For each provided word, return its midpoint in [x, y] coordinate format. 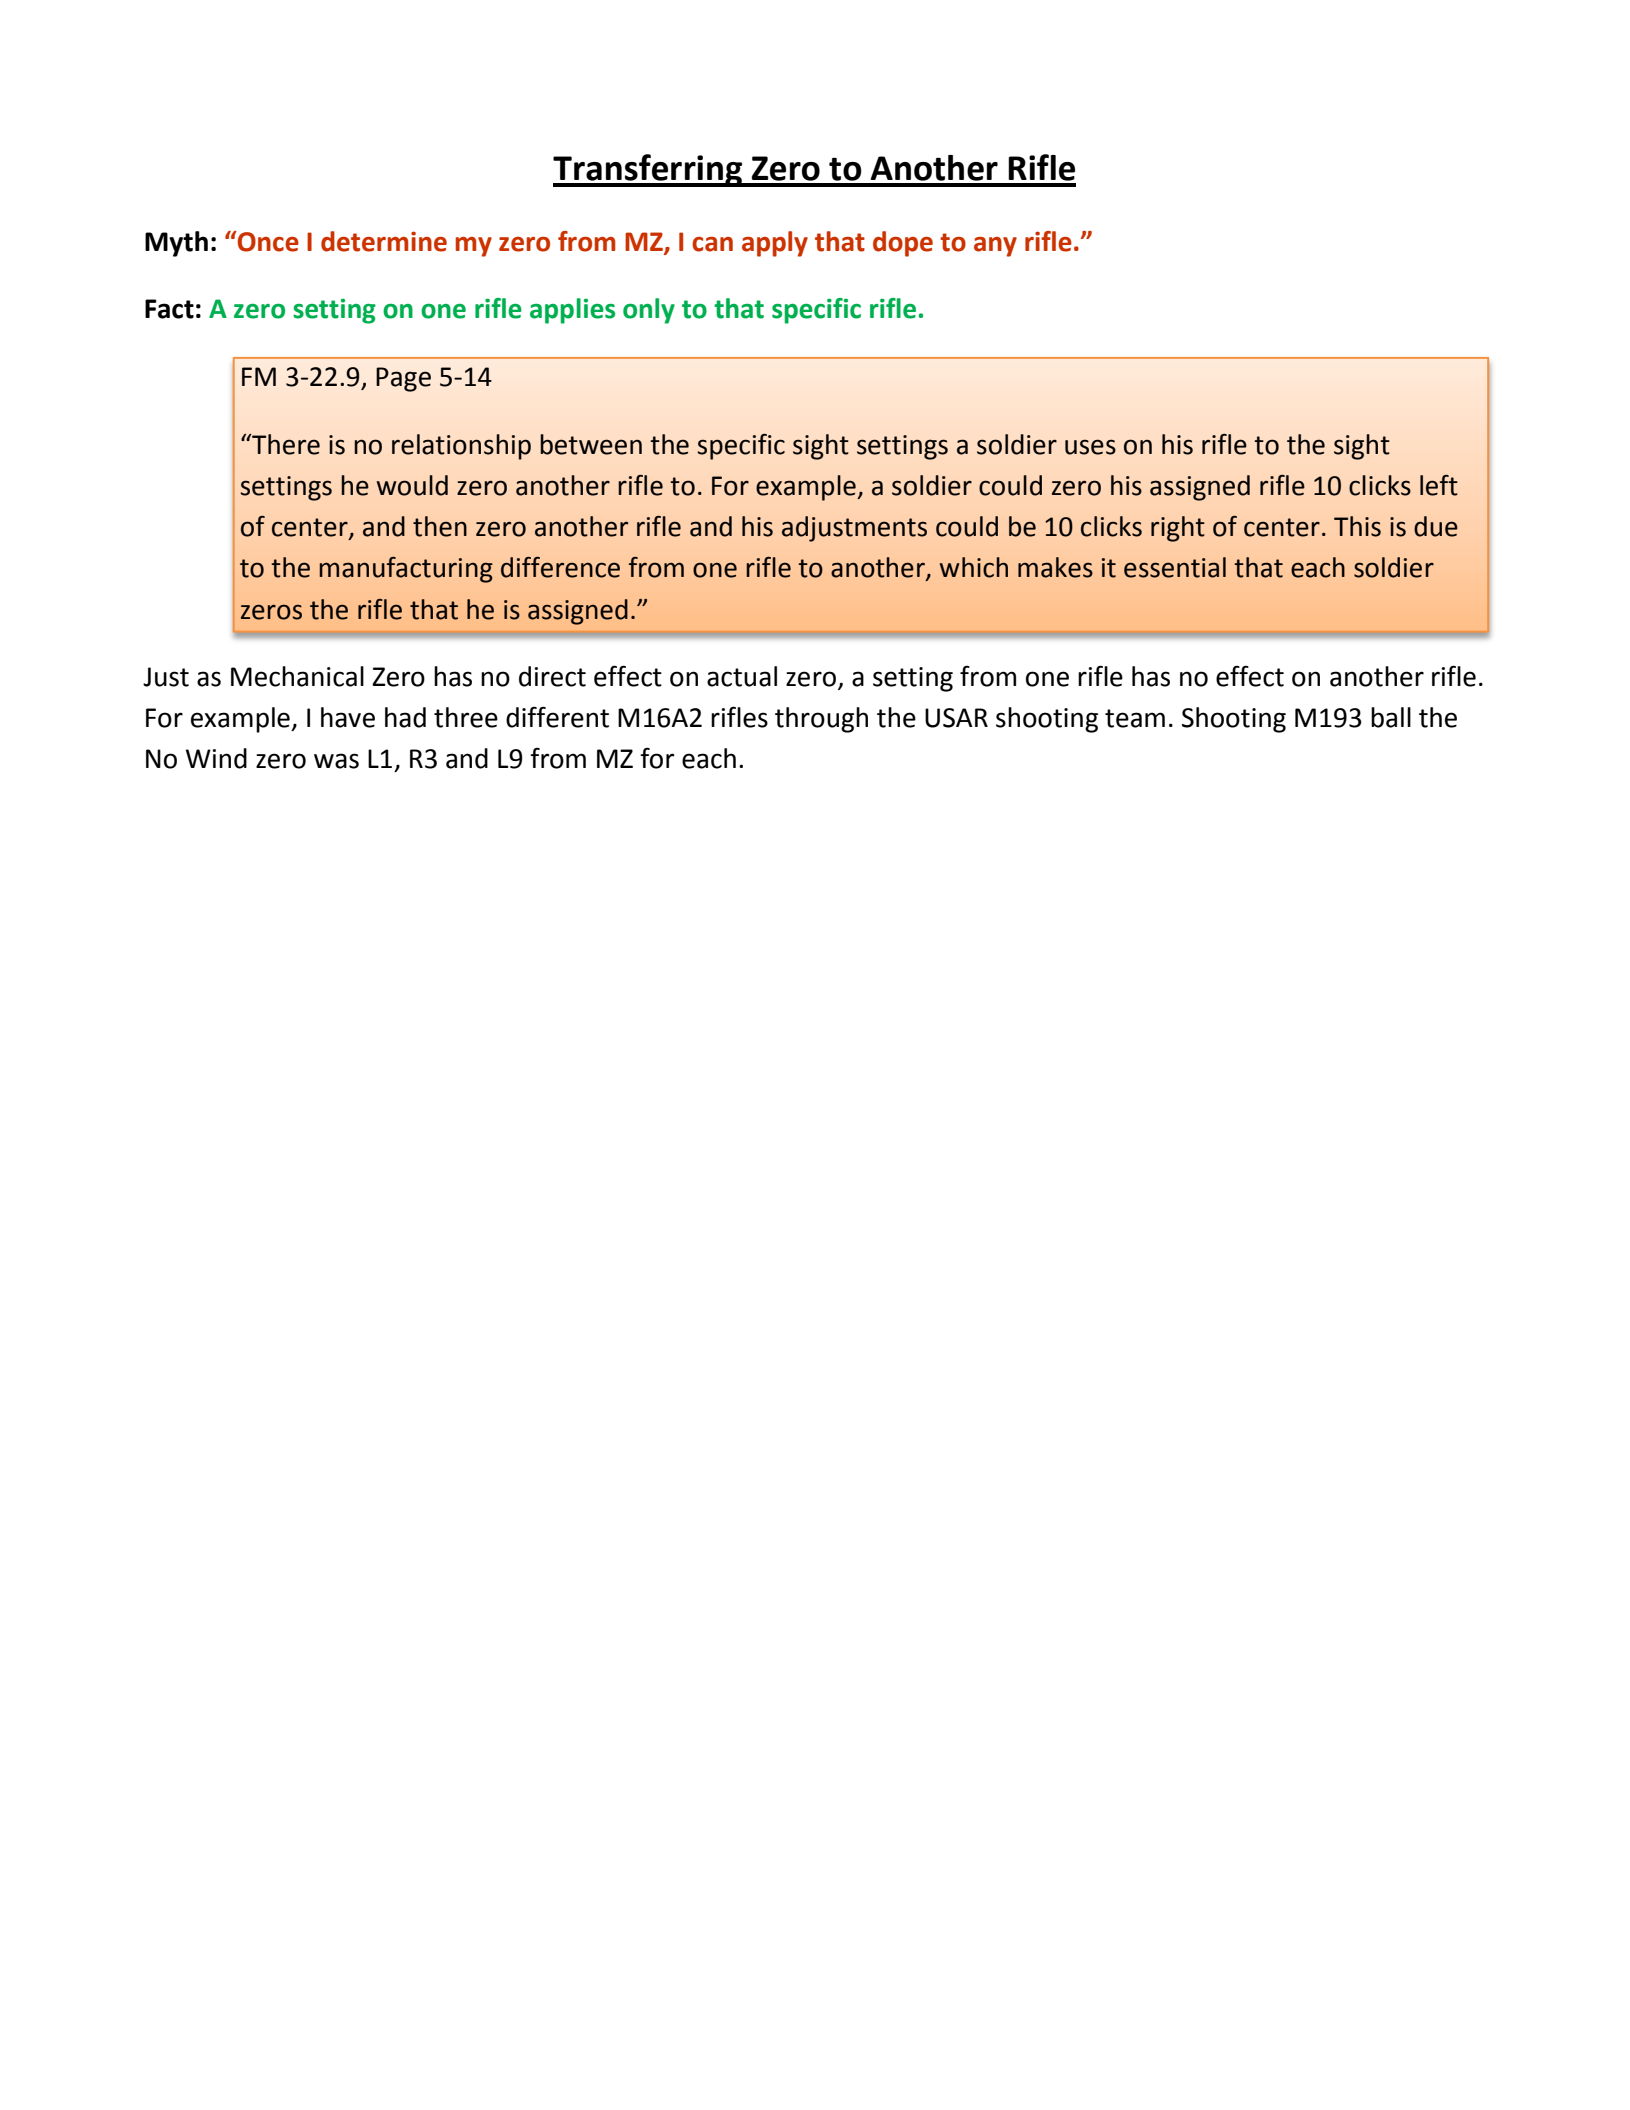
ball [1391, 717]
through [821, 720]
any [995, 247]
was [336, 761]
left [1439, 485]
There [285, 444]
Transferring [649, 170]
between [591, 444]
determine [384, 241]
